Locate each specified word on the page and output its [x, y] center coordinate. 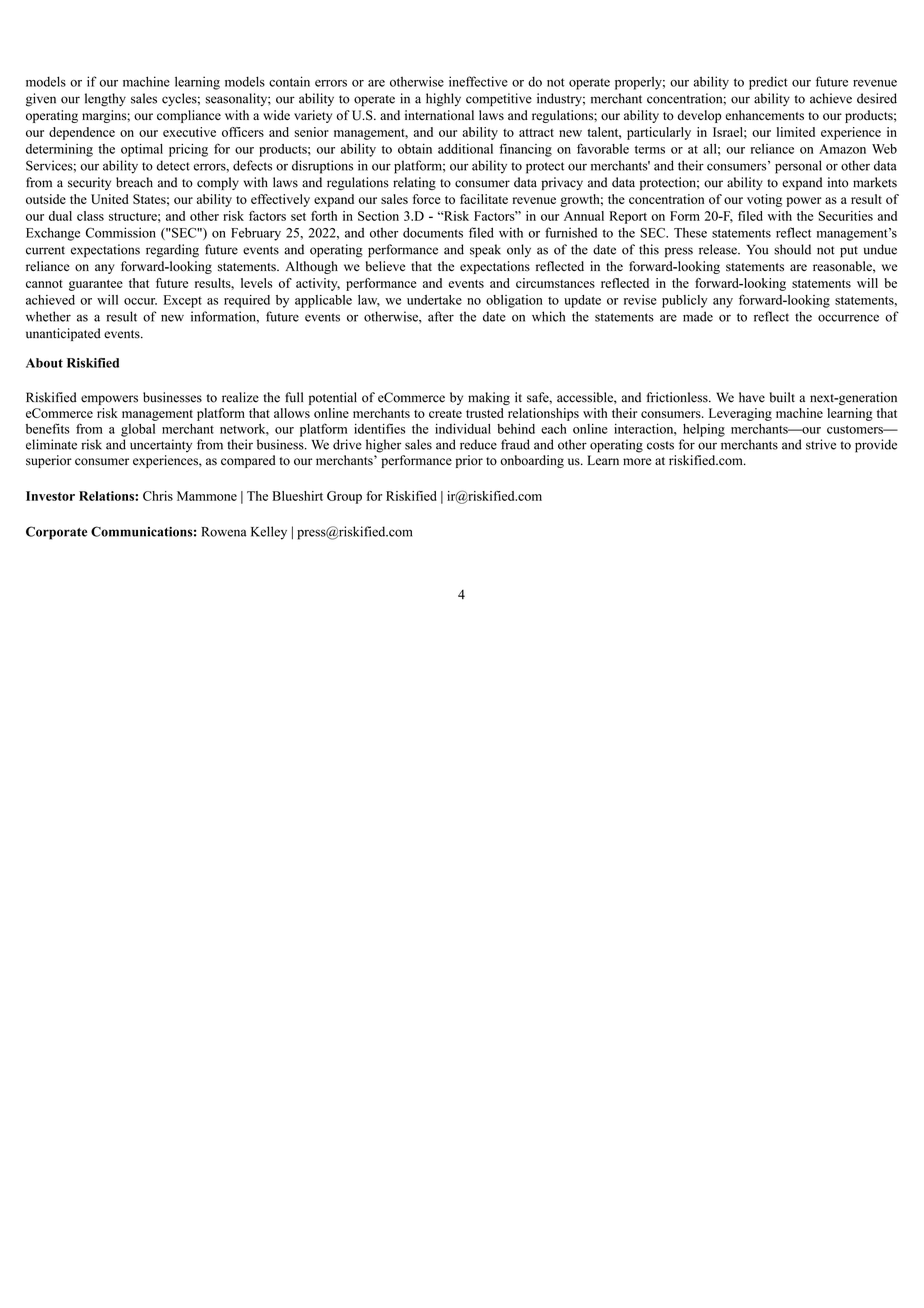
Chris [158, 496]
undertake [434, 300]
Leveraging [740, 414]
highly [443, 100]
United [110, 199]
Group [344, 497]
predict [768, 83]
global [138, 430]
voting [764, 200]
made [698, 316]
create [445, 414]
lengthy [105, 100]
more [637, 462]
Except [183, 301]
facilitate [484, 199]
